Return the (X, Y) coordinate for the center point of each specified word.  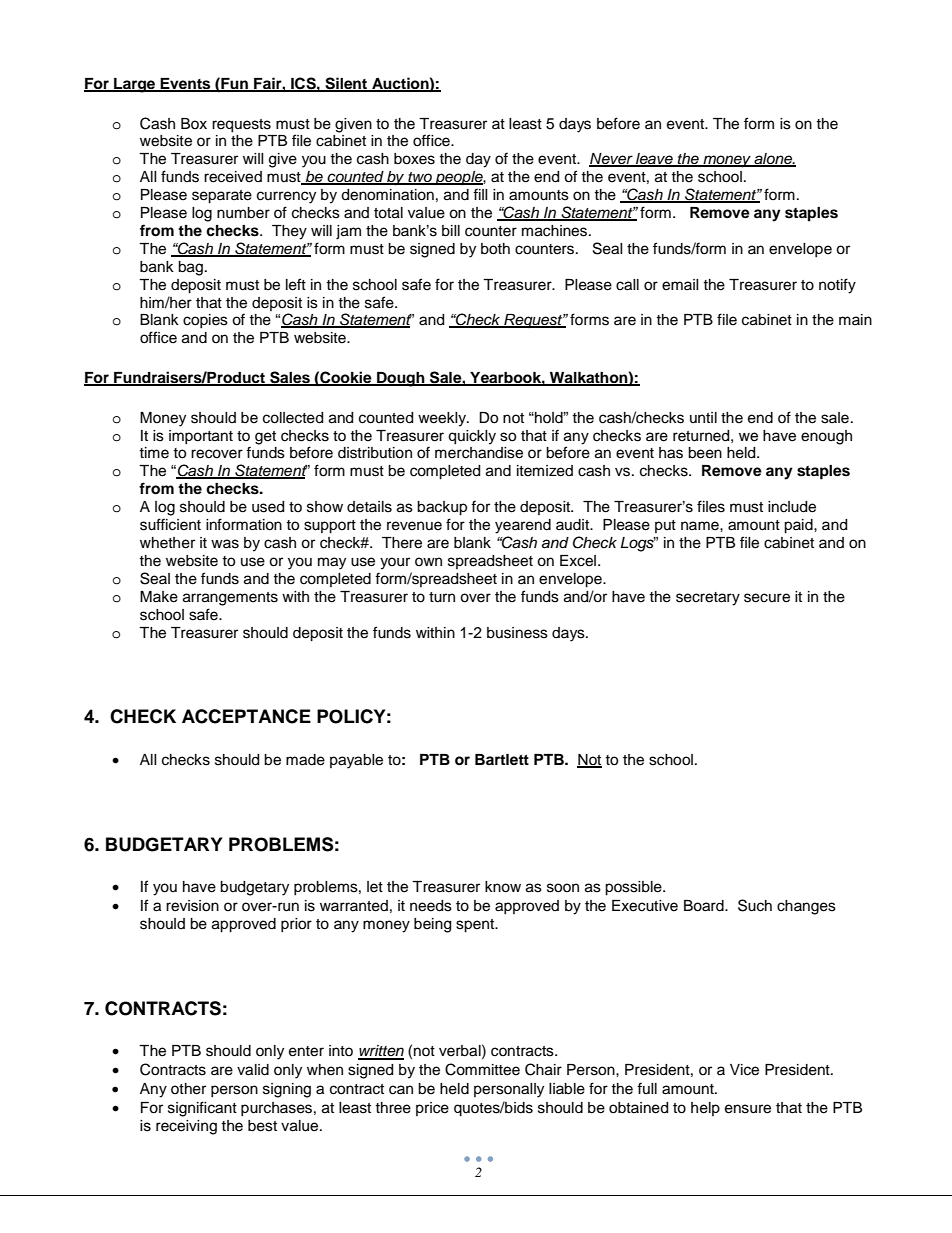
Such (755, 905)
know (503, 887)
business (517, 633)
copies (205, 321)
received (233, 177)
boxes (414, 159)
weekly (443, 419)
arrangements (230, 599)
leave (654, 160)
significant (202, 1109)
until (703, 417)
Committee (482, 1069)
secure (767, 598)
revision (192, 906)
